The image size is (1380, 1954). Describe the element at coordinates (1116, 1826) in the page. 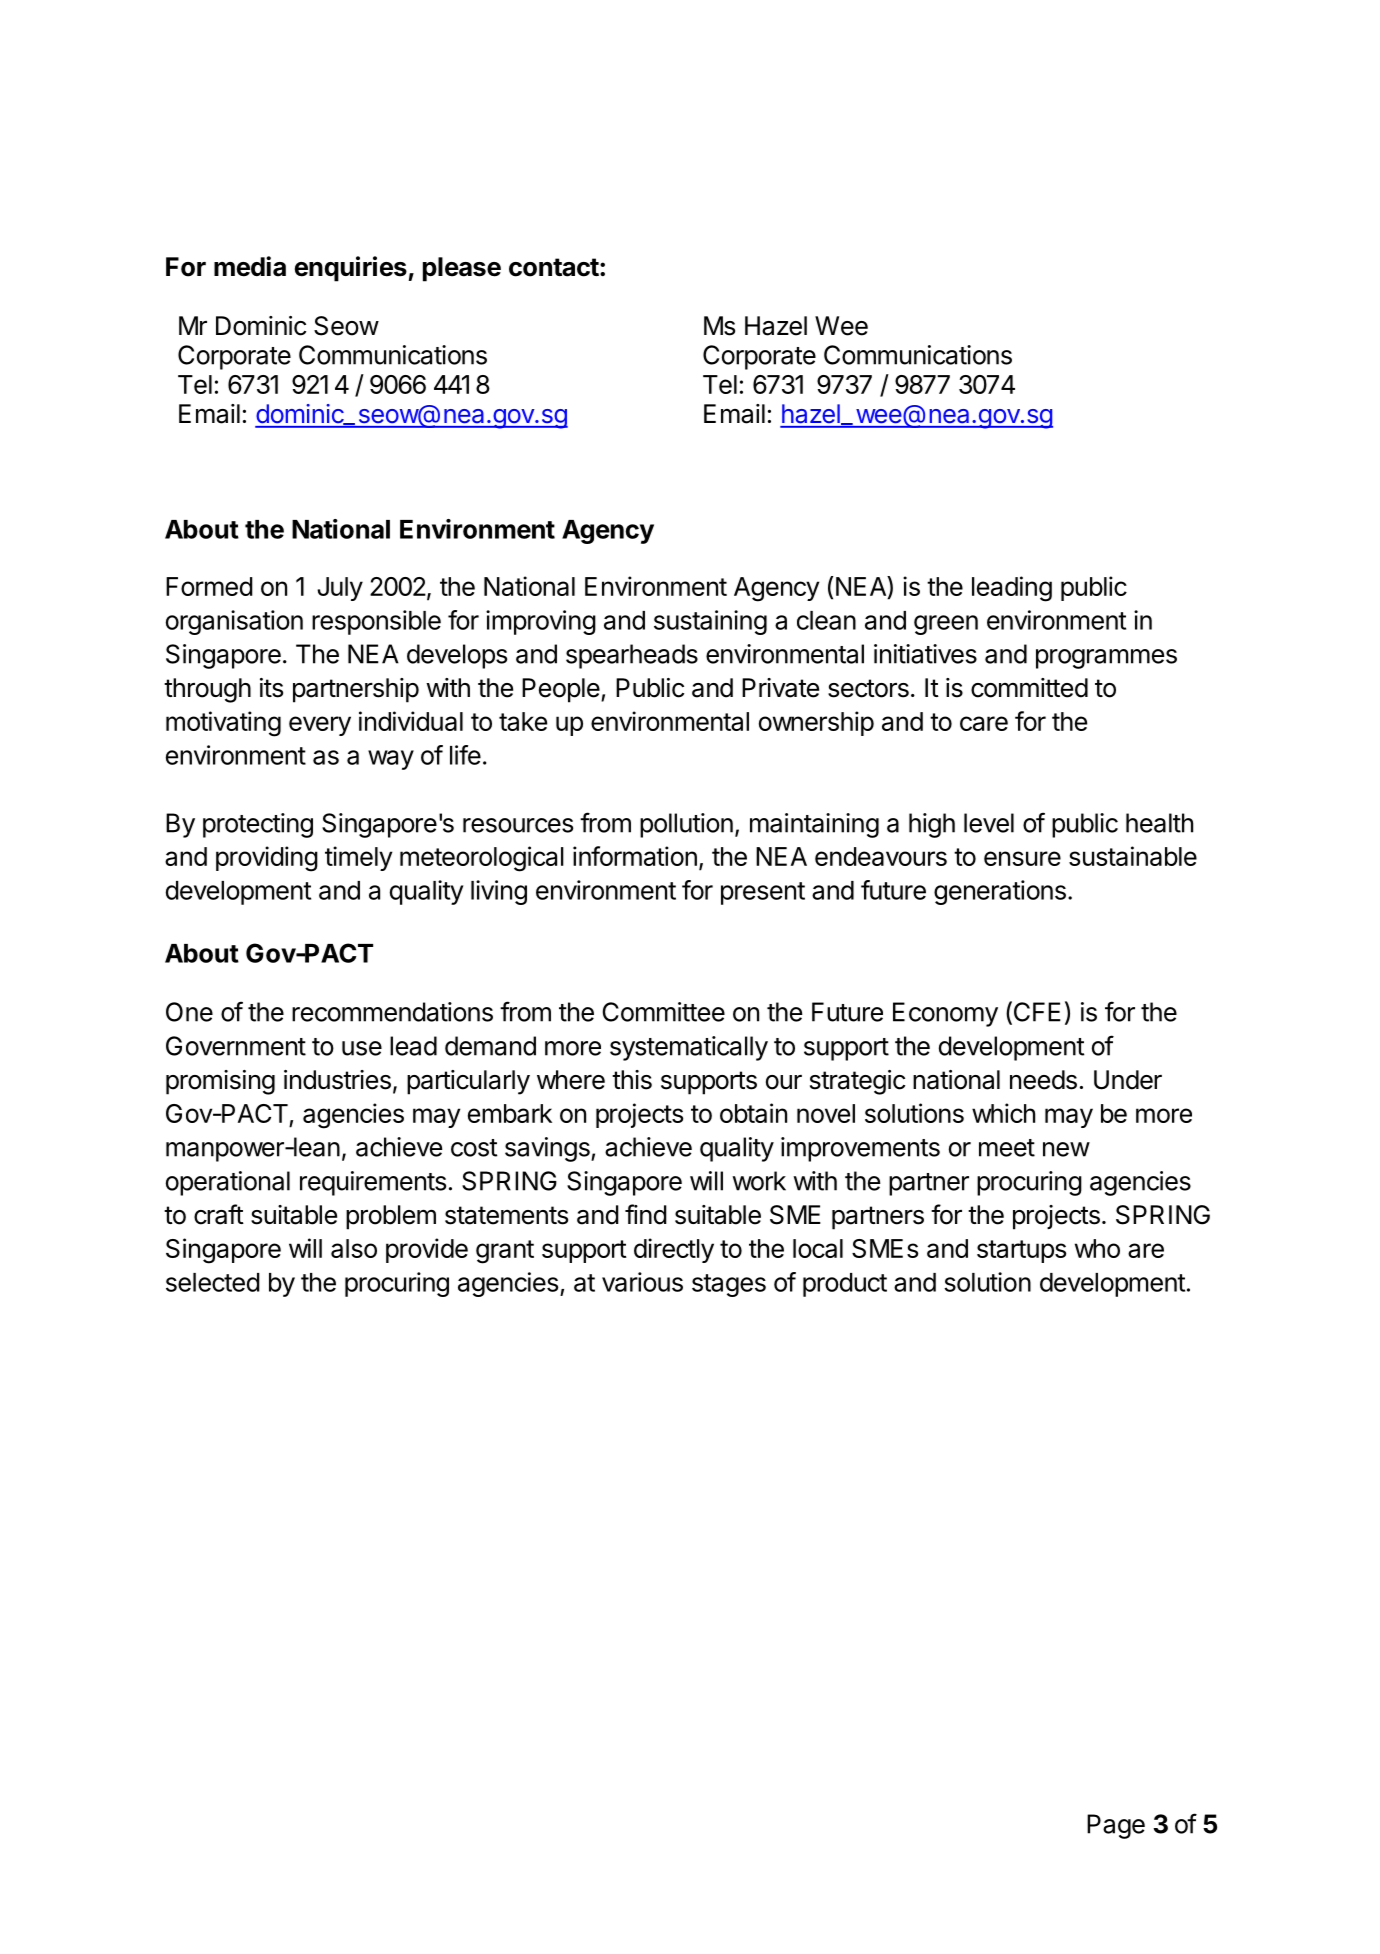

I see `Page` at that location.
